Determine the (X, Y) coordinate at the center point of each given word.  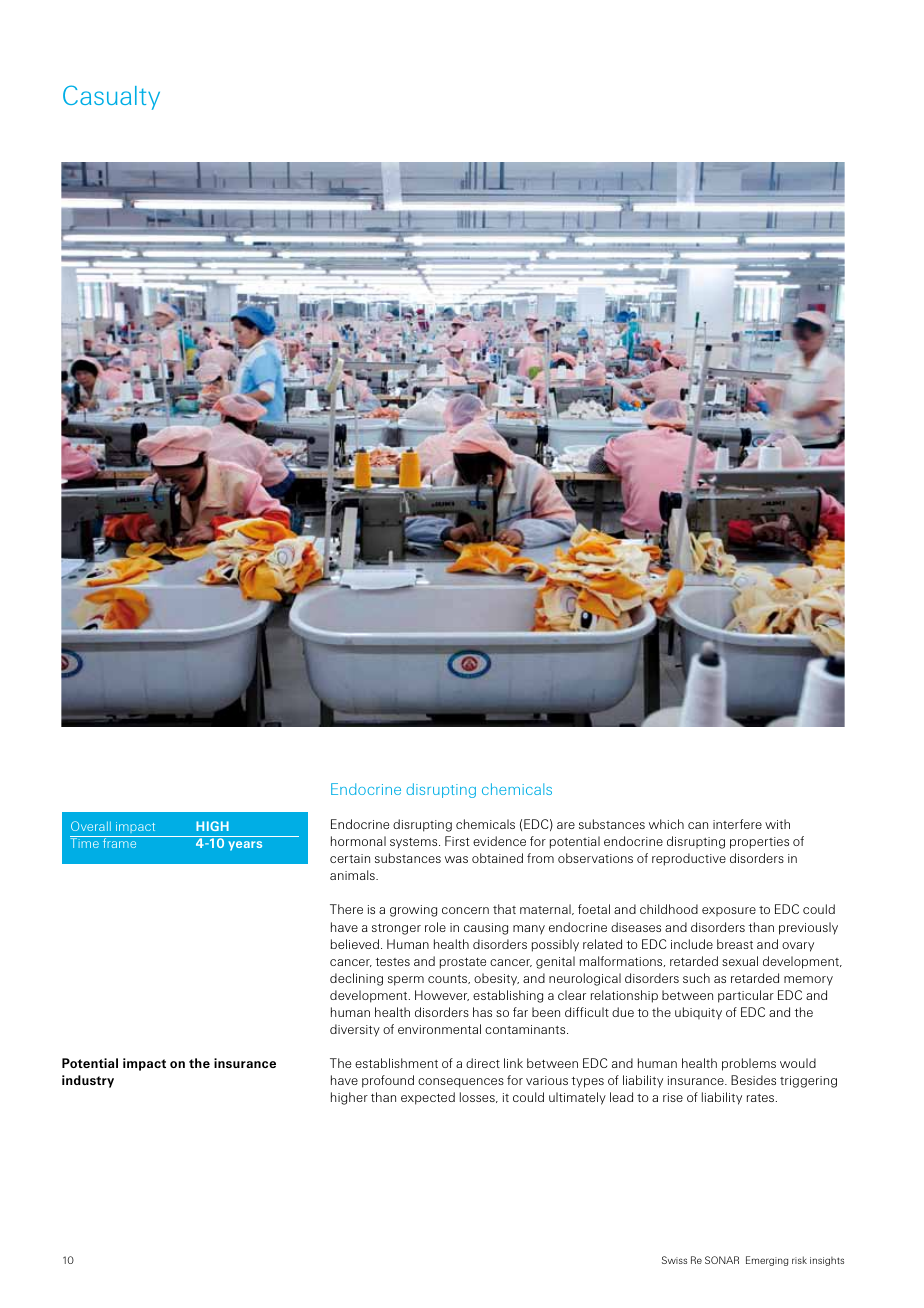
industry (88, 1081)
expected (428, 1098)
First (457, 841)
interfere (737, 824)
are (566, 825)
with (777, 824)
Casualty (111, 97)
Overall (91, 826)
